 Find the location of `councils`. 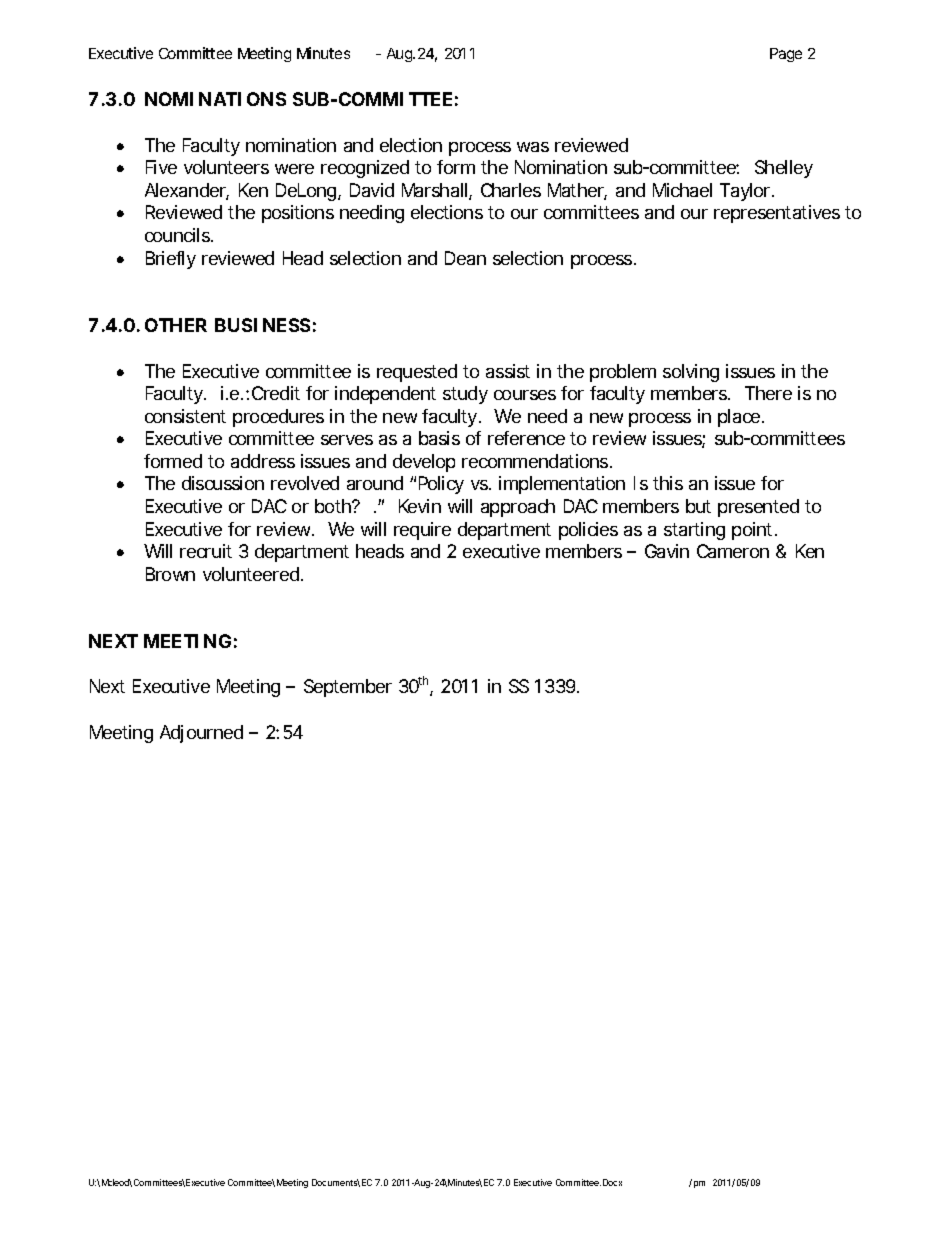

councils is located at coordinates (179, 235).
